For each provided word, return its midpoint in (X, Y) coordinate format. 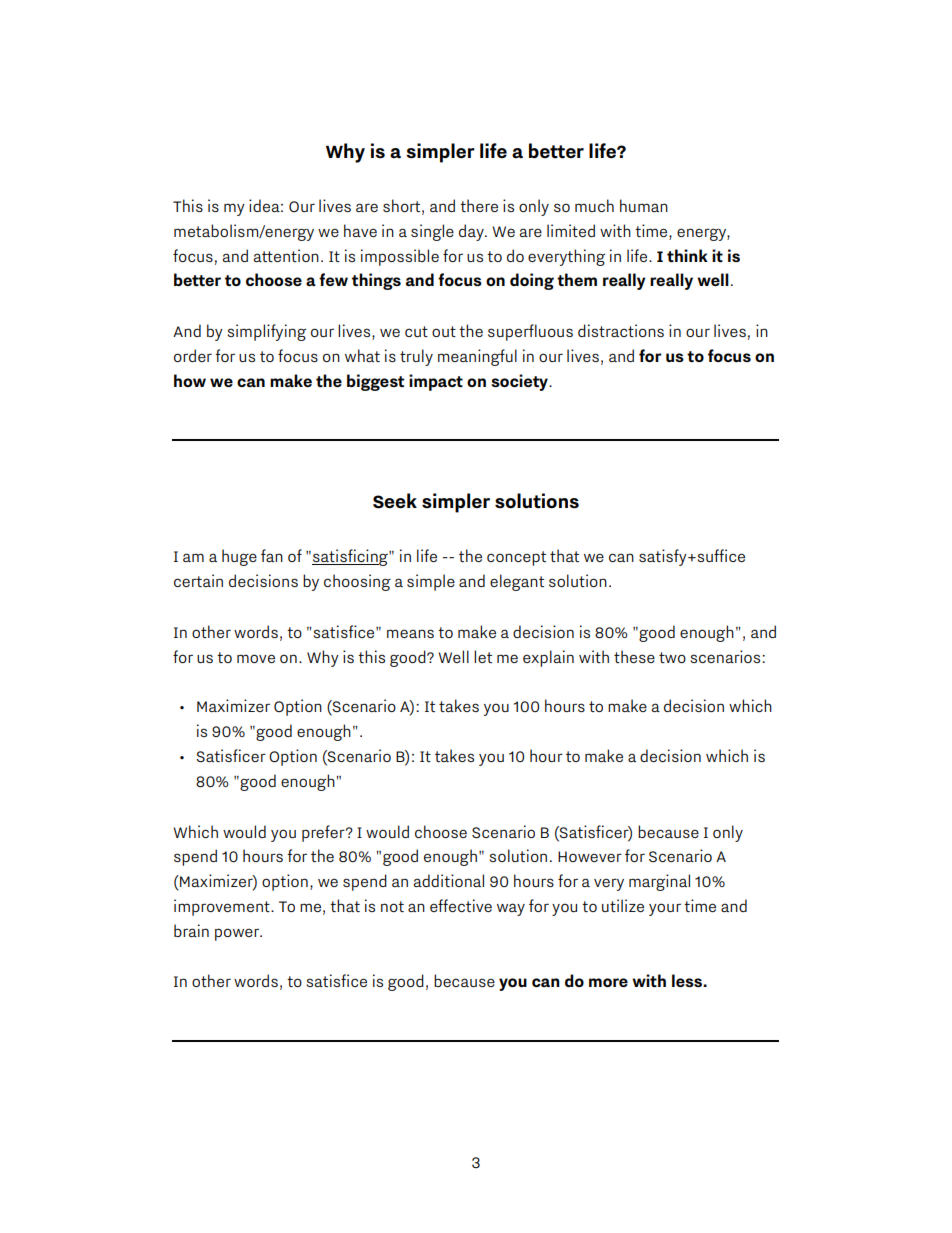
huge (239, 557)
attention (286, 255)
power (238, 934)
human (644, 205)
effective (461, 905)
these (634, 656)
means (410, 633)
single (432, 232)
